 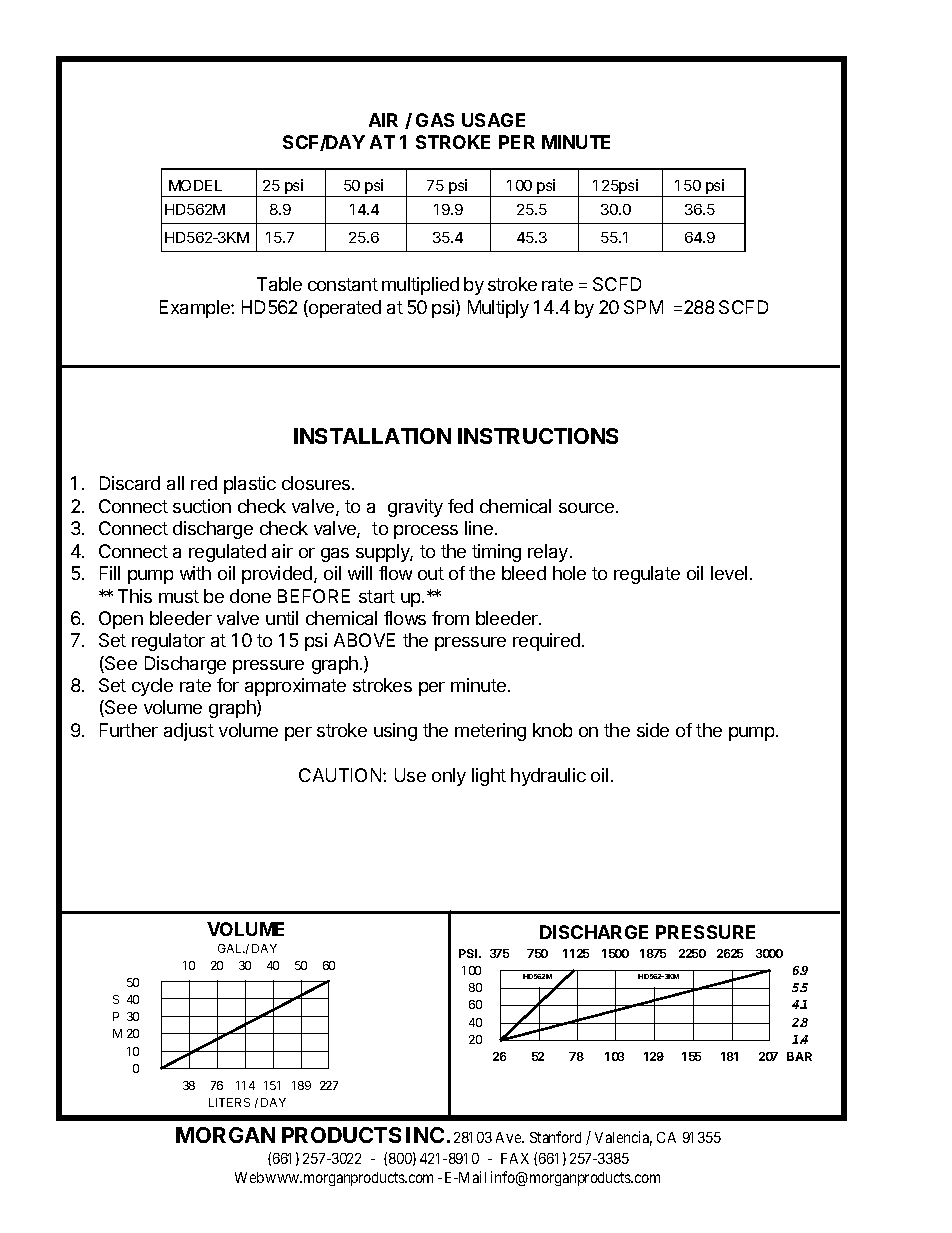 What do you see at coordinates (729, 573) in the screenshot?
I see `level` at bounding box center [729, 573].
